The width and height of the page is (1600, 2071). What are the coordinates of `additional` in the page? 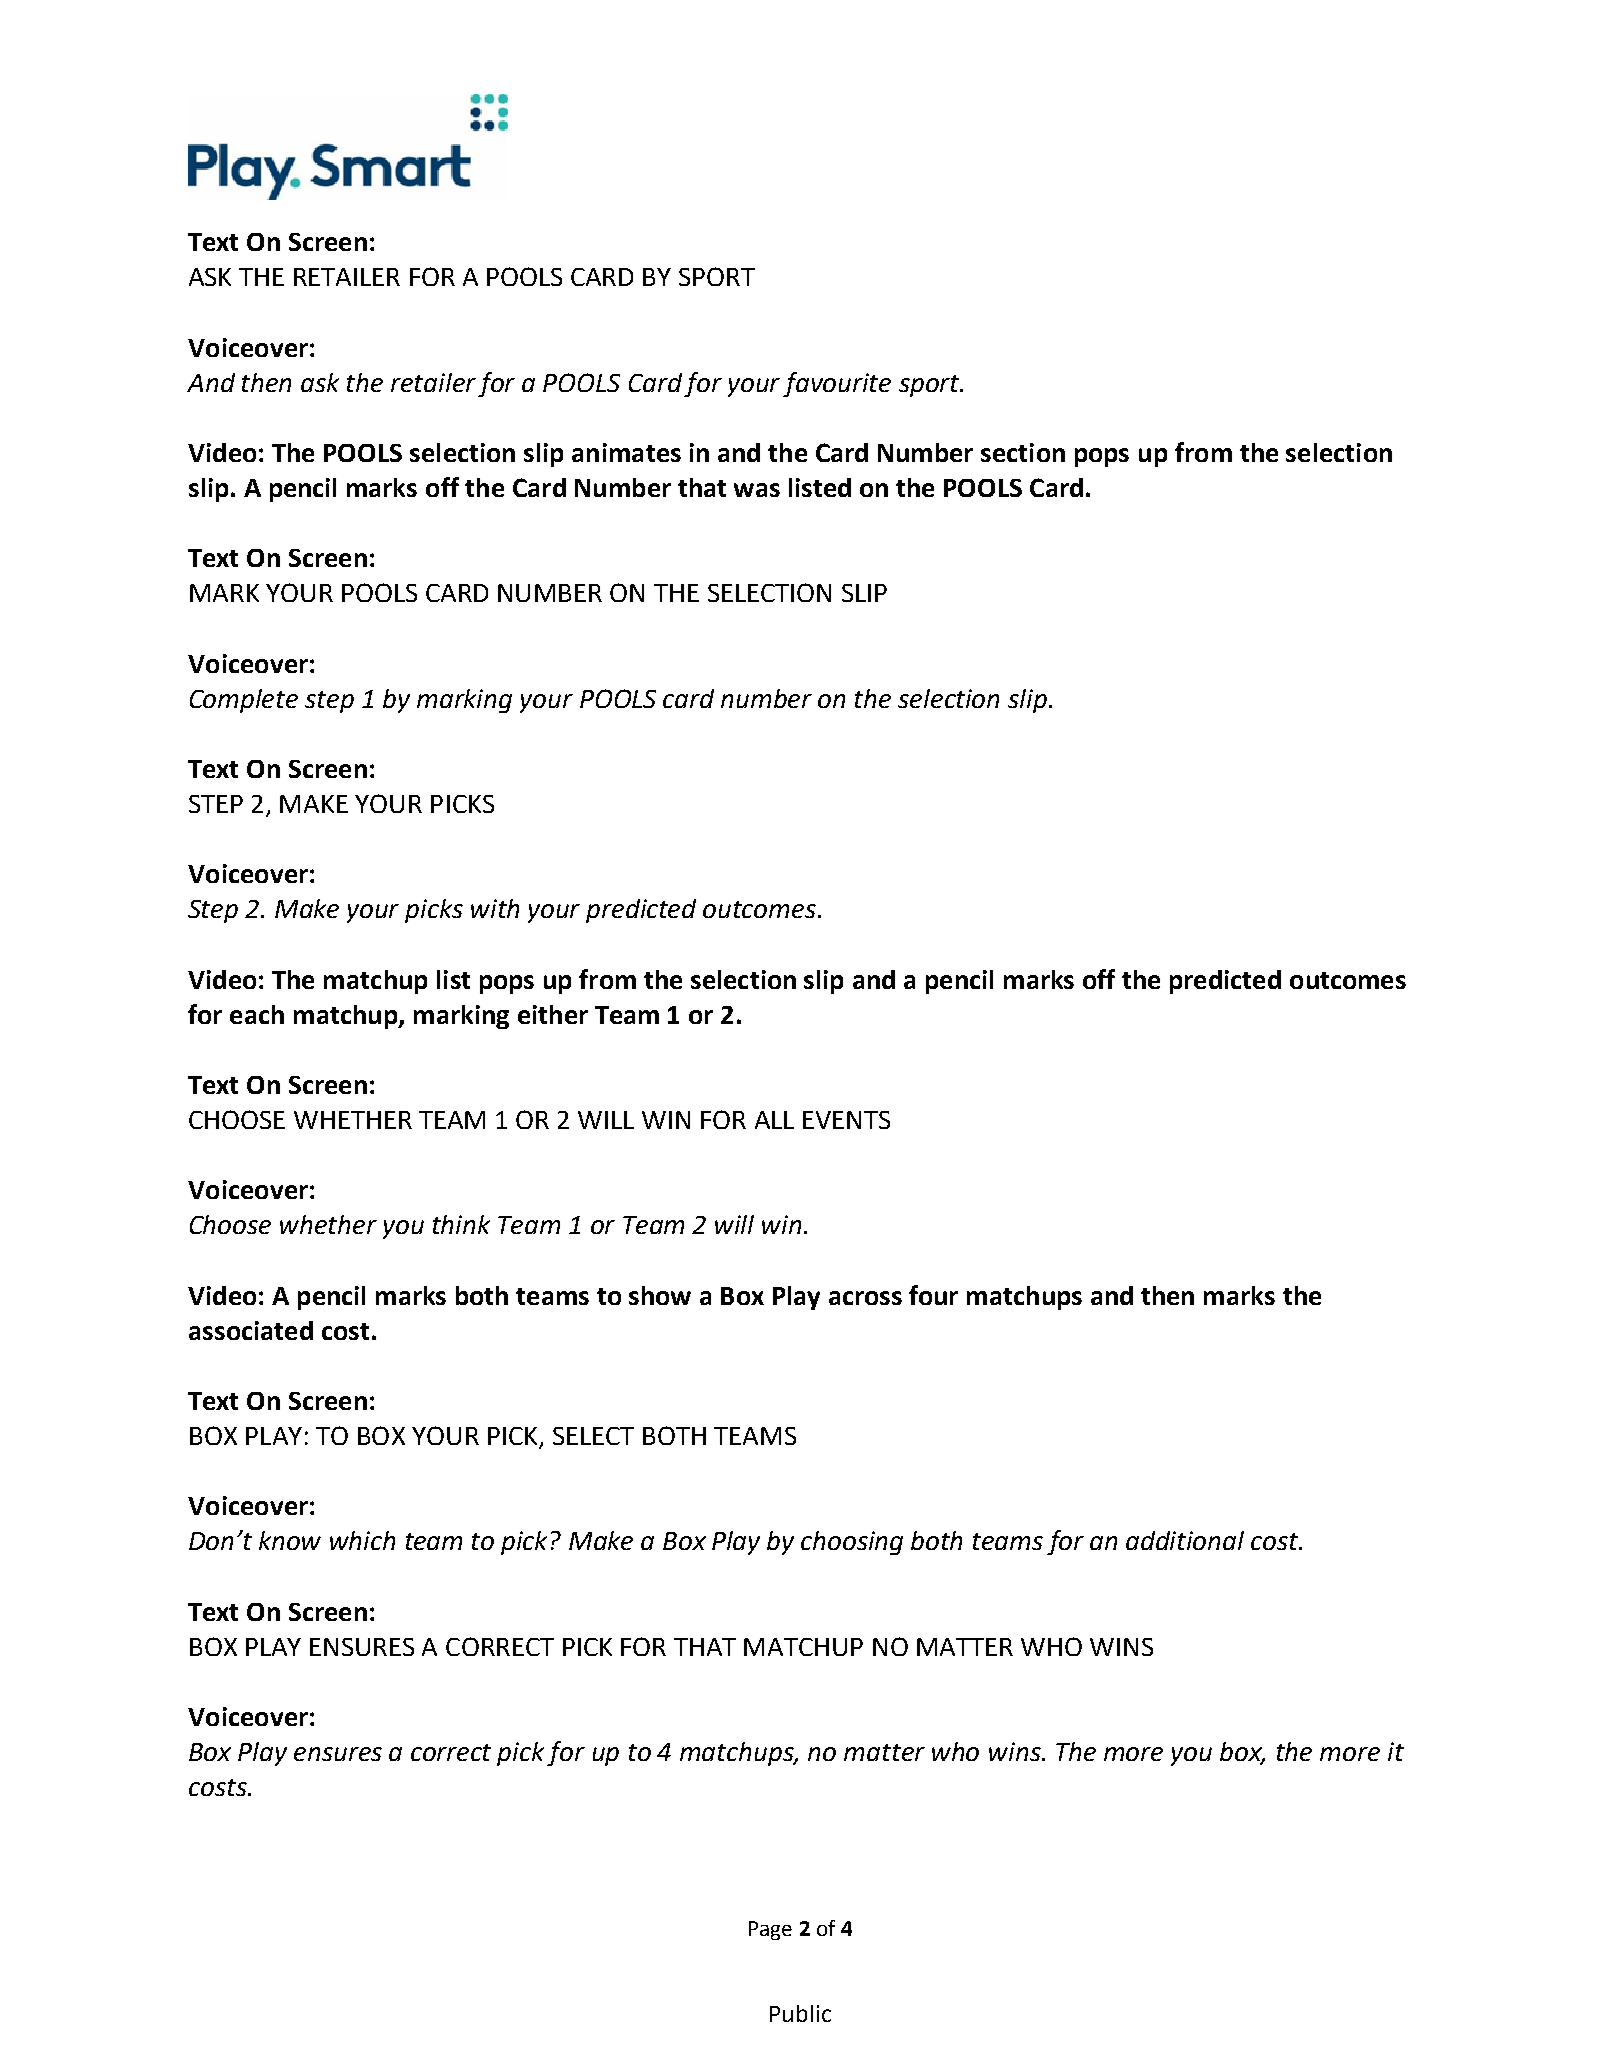 It's located at (1185, 1540).
